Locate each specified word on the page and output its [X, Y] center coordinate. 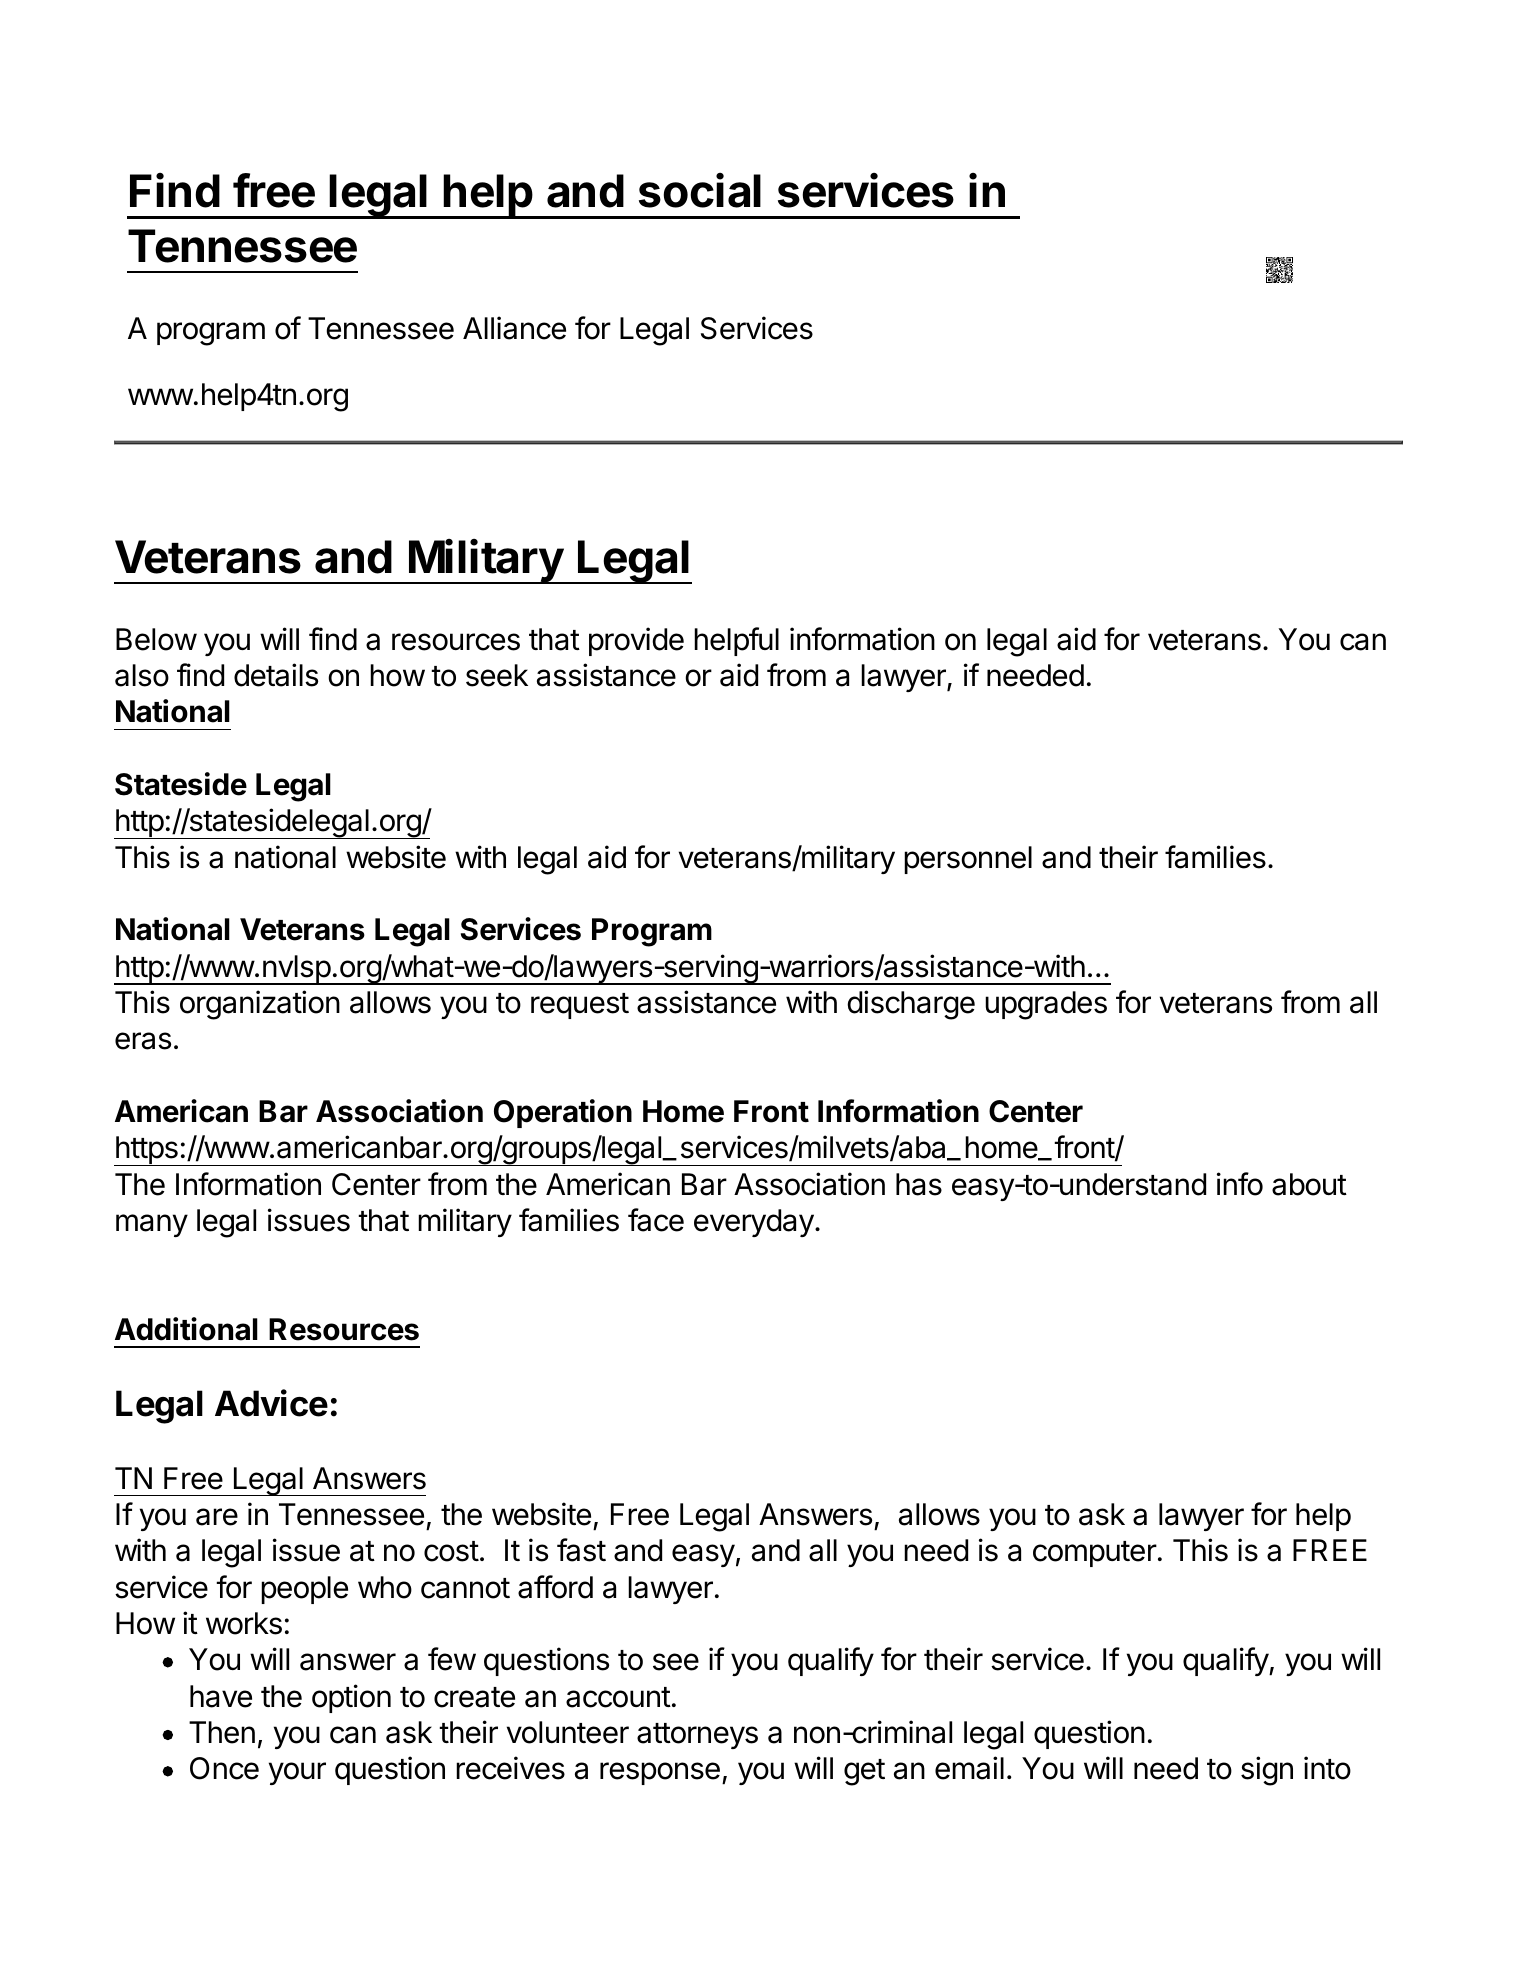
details [276, 675]
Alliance [514, 328]
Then [222, 1732]
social [700, 190]
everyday [754, 1223]
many [152, 1225]
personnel [968, 860]
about [1309, 1184]
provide [636, 641]
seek [497, 675]
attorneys [697, 1736]
